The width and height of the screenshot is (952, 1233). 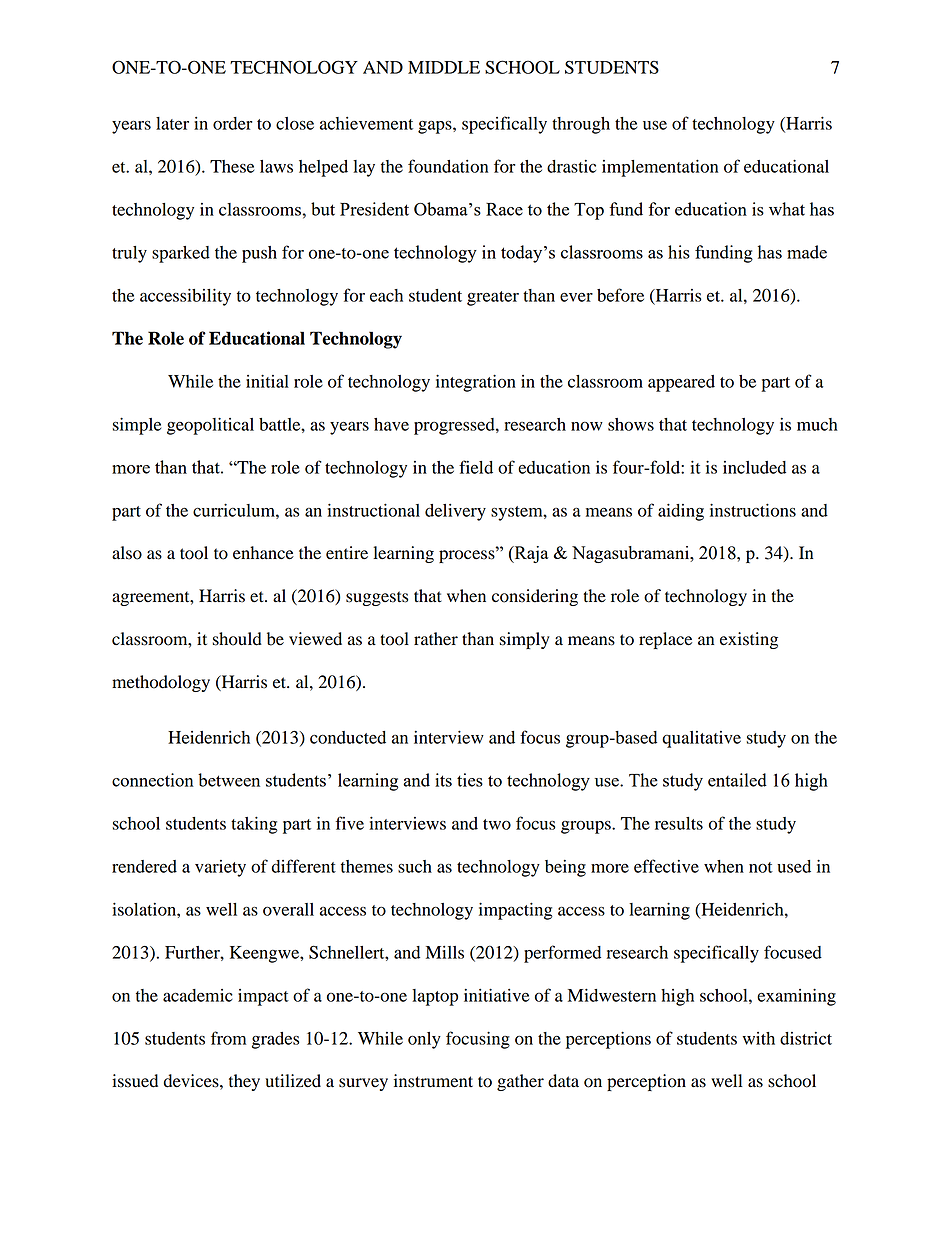 I want to click on considering, so click(x=535, y=597).
